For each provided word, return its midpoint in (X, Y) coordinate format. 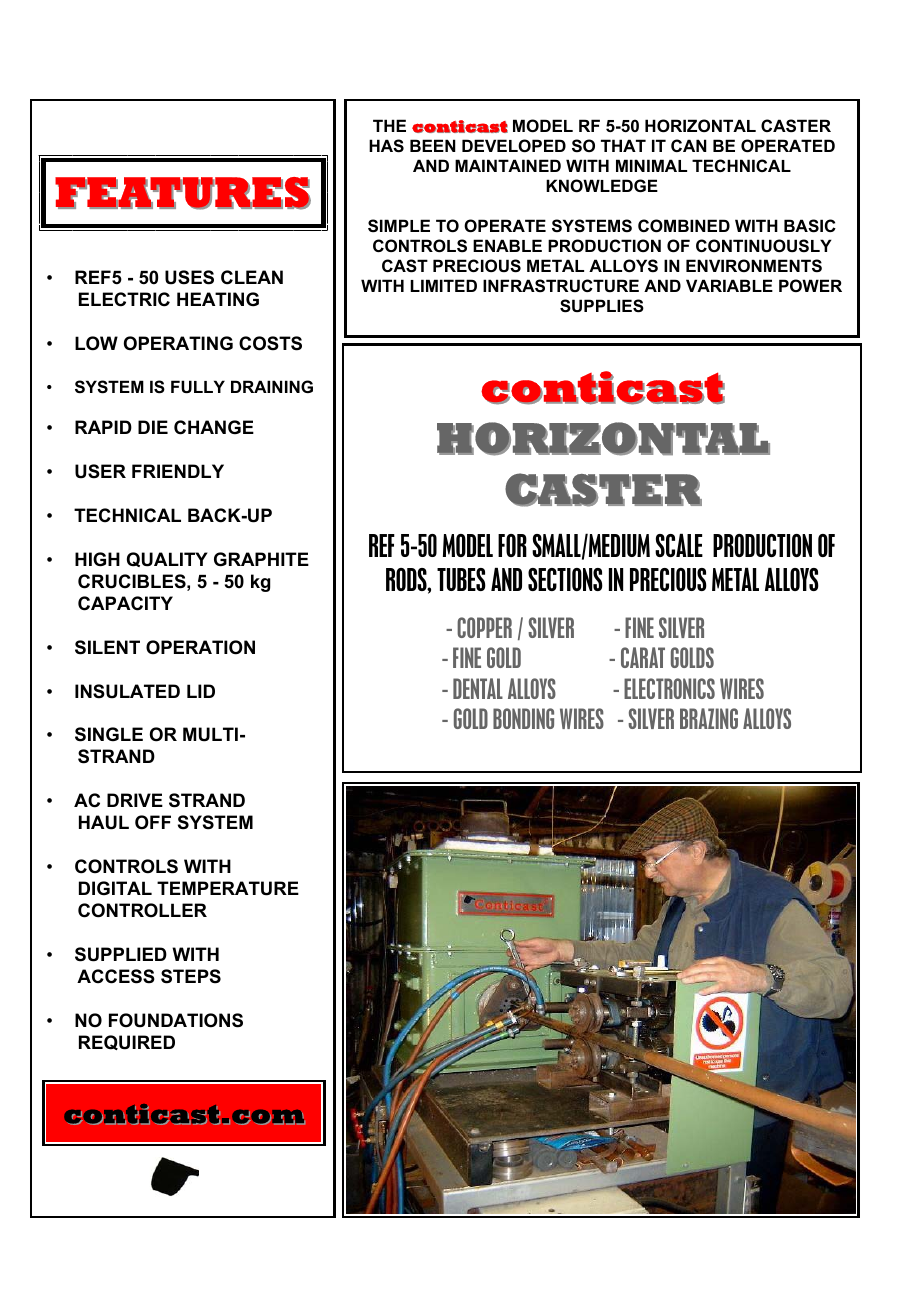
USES (189, 277)
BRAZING (709, 718)
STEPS (191, 976)
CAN (689, 145)
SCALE (679, 545)
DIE (153, 427)
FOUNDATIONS (176, 1020)
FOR (512, 545)
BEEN (433, 145)
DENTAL (478, 688)
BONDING (523, 718)
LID (201, 691)
